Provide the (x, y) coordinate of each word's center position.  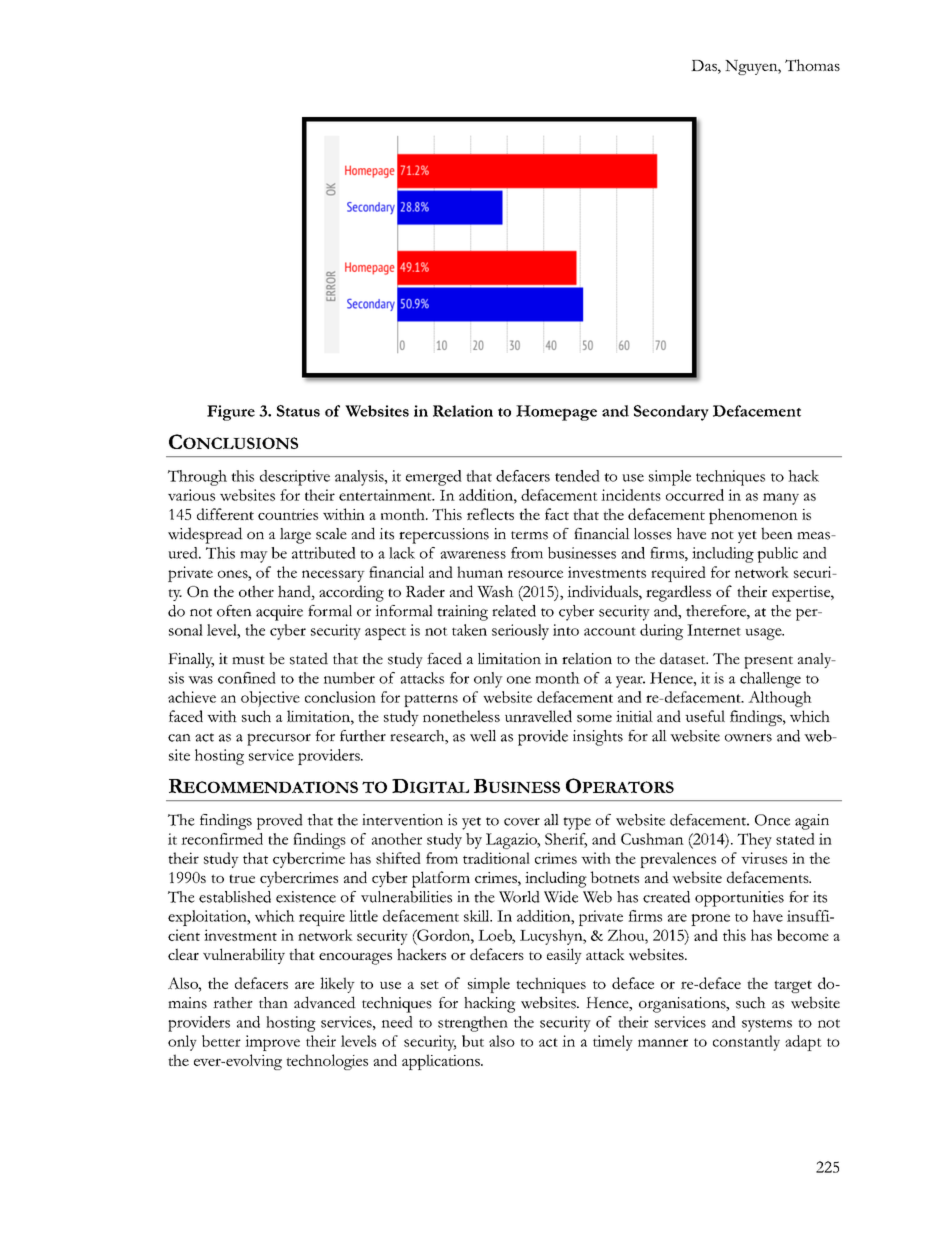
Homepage (556, 413)
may (254, 557)
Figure (231, 413)
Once (772, 820)
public (777, 555)
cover (522, 822)
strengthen (473, 1024)
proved (280, 822)
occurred (695, 495)
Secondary (671, 413)
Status (298, 411)
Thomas (812, 65)
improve (272, 1043)
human (480, 572)
